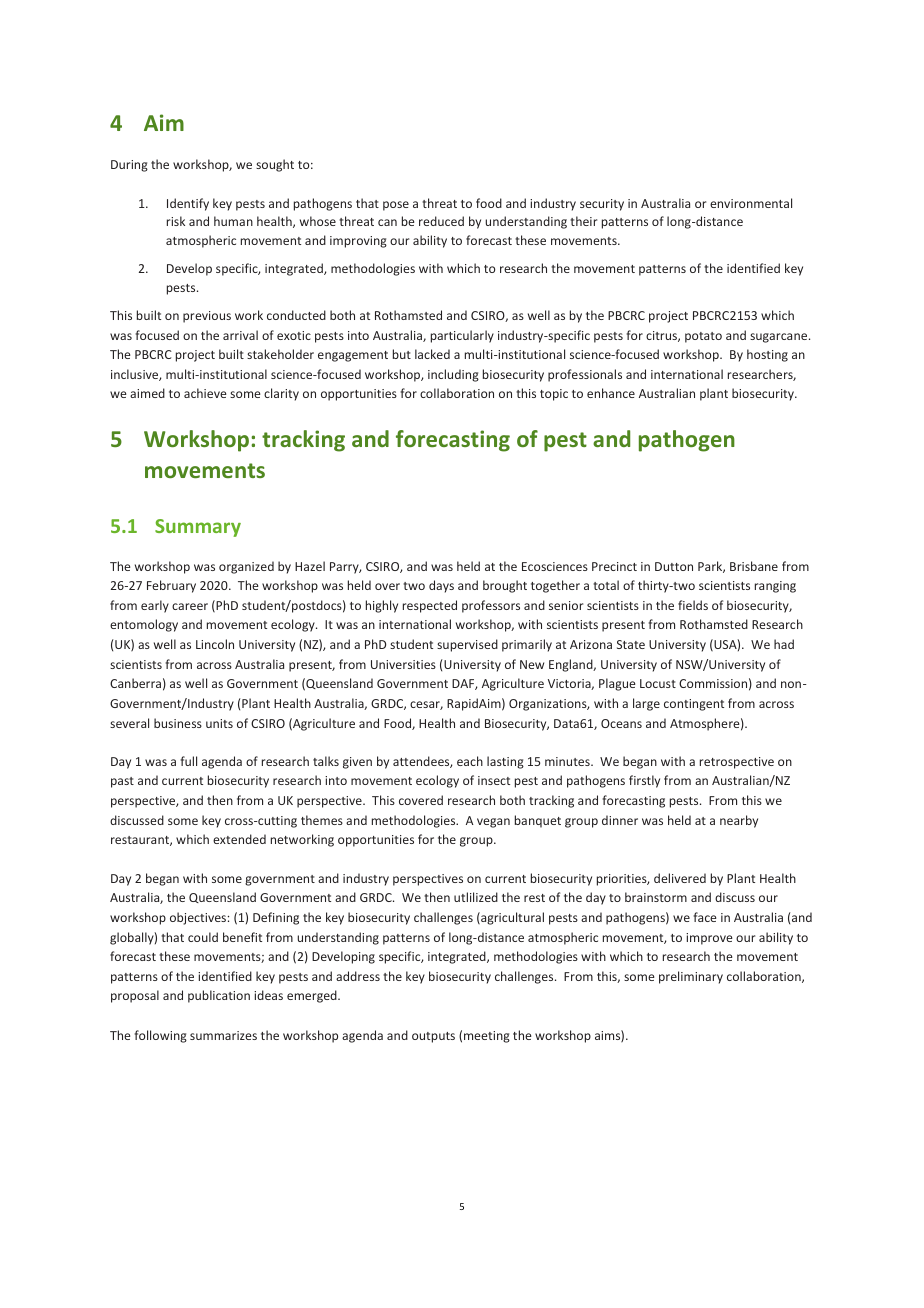 The height and width of the page is (1308, 924). I want to click on outputs, so click(433, 1037).
